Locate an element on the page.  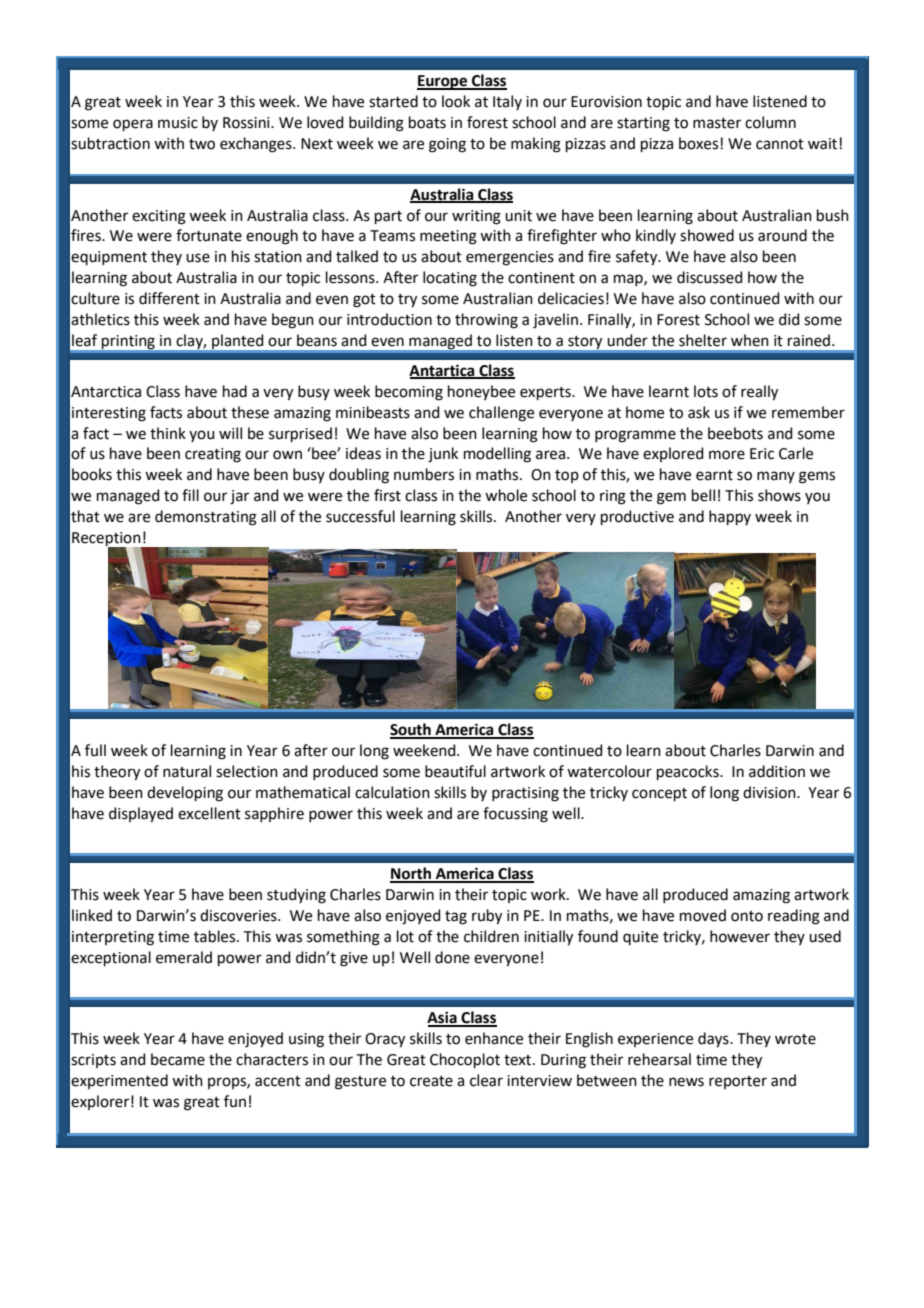
music is located at coordinates (178, 123).
